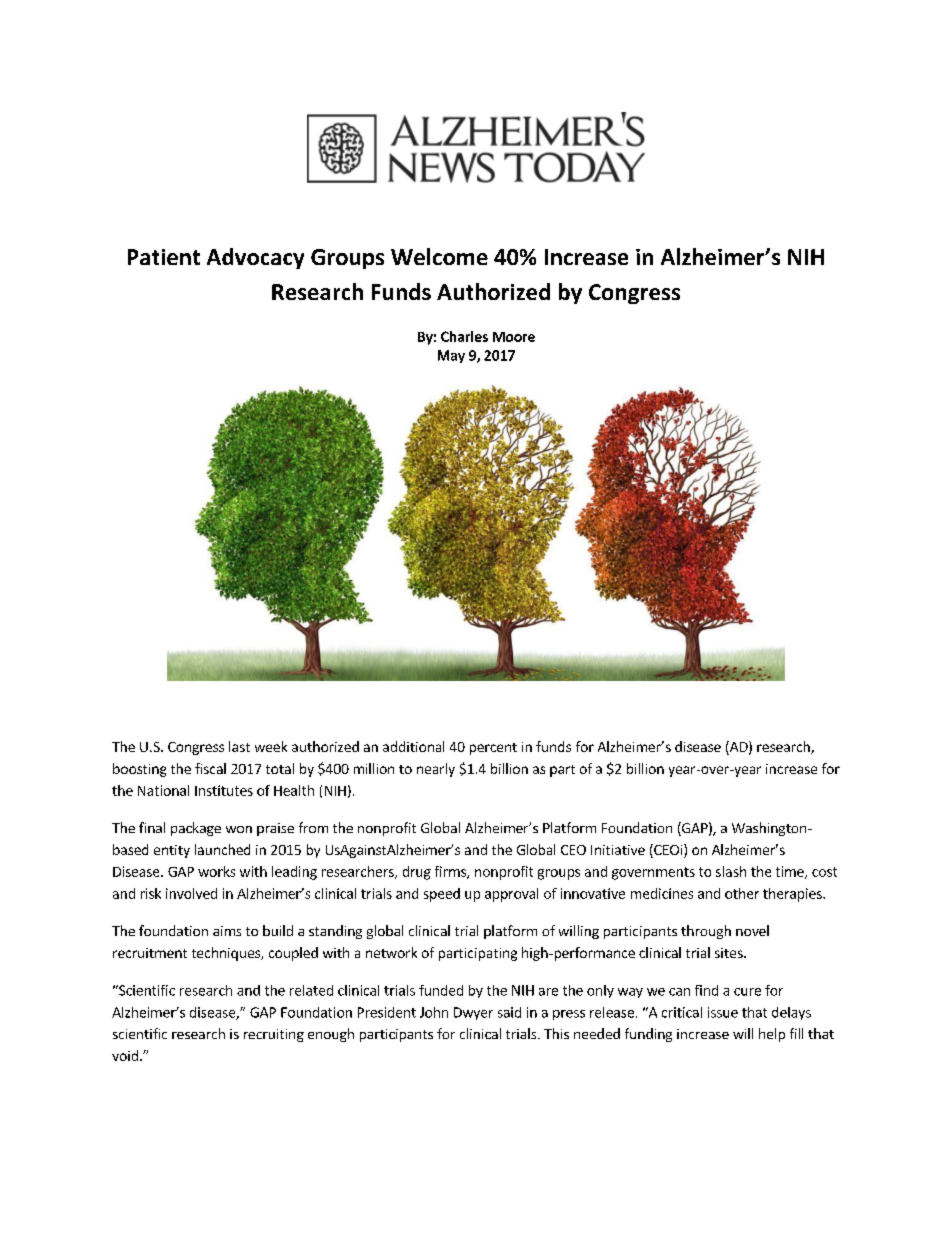 The height and width of the screenshot is (1233, 952). Describe the element at coordinates (216, 871) in the screenshot. I see `works` at that location.
